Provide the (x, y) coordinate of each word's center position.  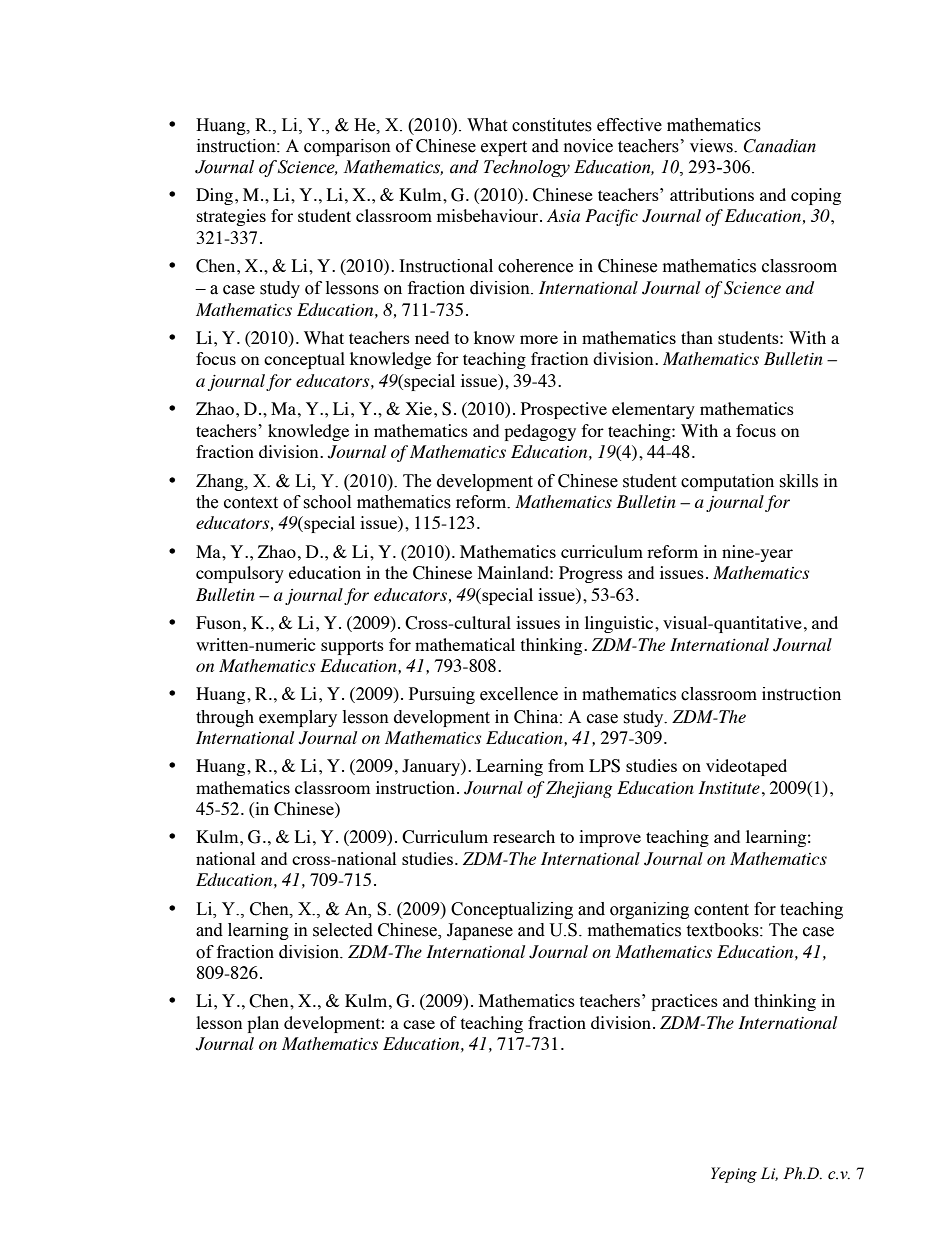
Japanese (480, 931)
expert (504, 148)
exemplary (298, 718)
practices (684, 1002)
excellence (519, 694)
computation (727, 482)
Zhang (221, 482)
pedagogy (540, 432)
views (712, 146)
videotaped (746, 767)
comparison (347, 147)
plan (263, 1024)
